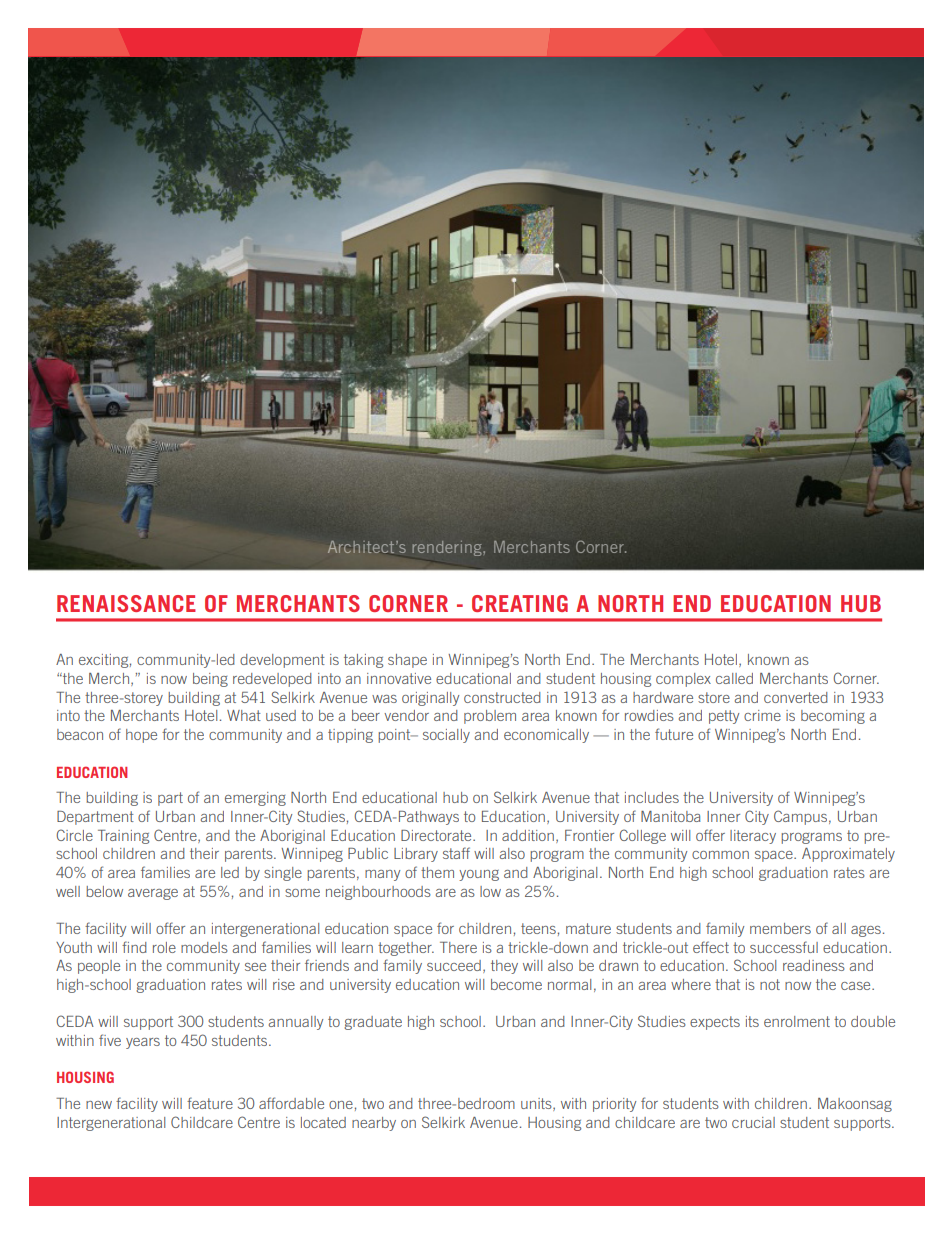  What do you see at coordinates (537, 1104) in the screenshot?
I see `units` at bounding box center [537, 1104].
